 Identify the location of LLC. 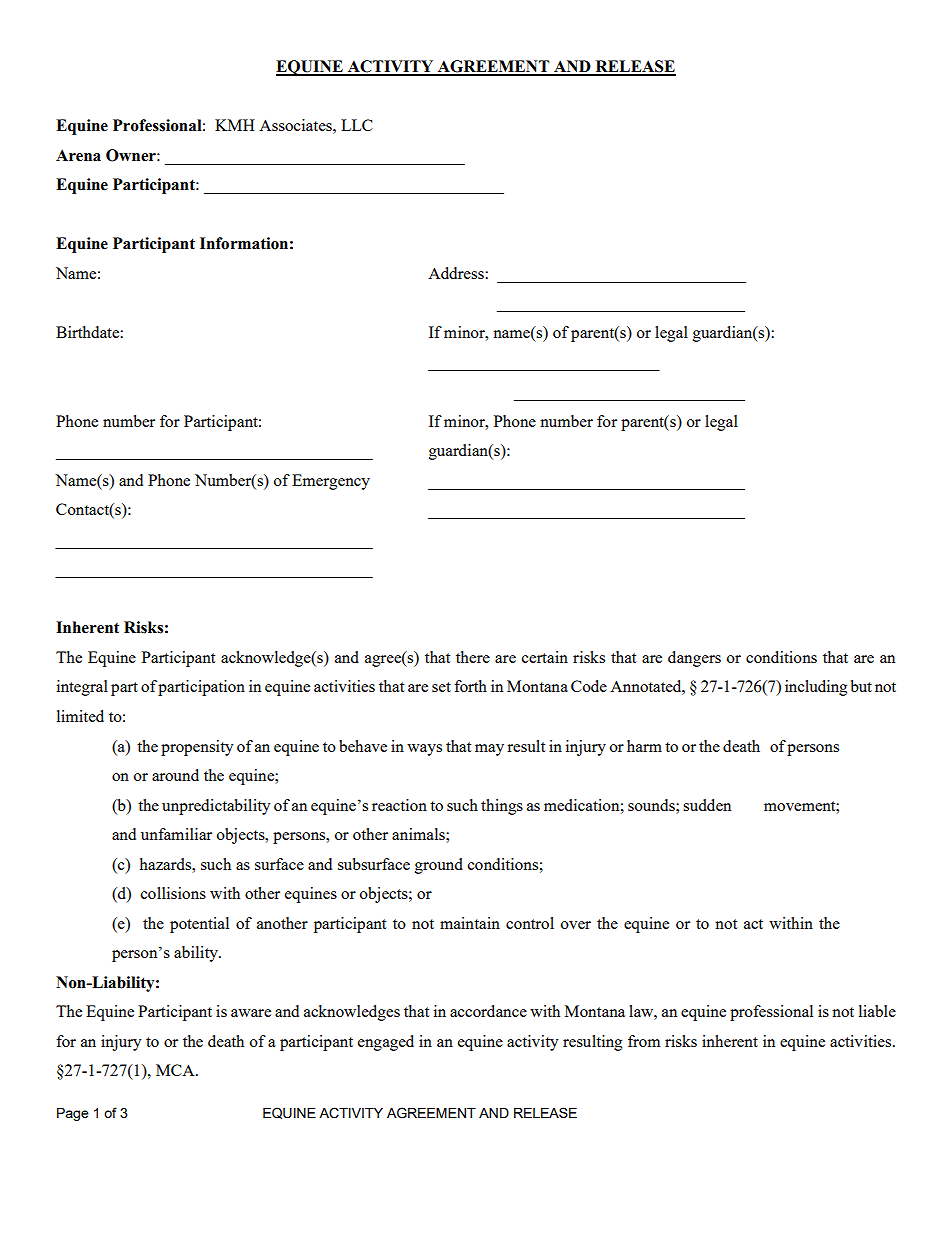
(357, 125).
